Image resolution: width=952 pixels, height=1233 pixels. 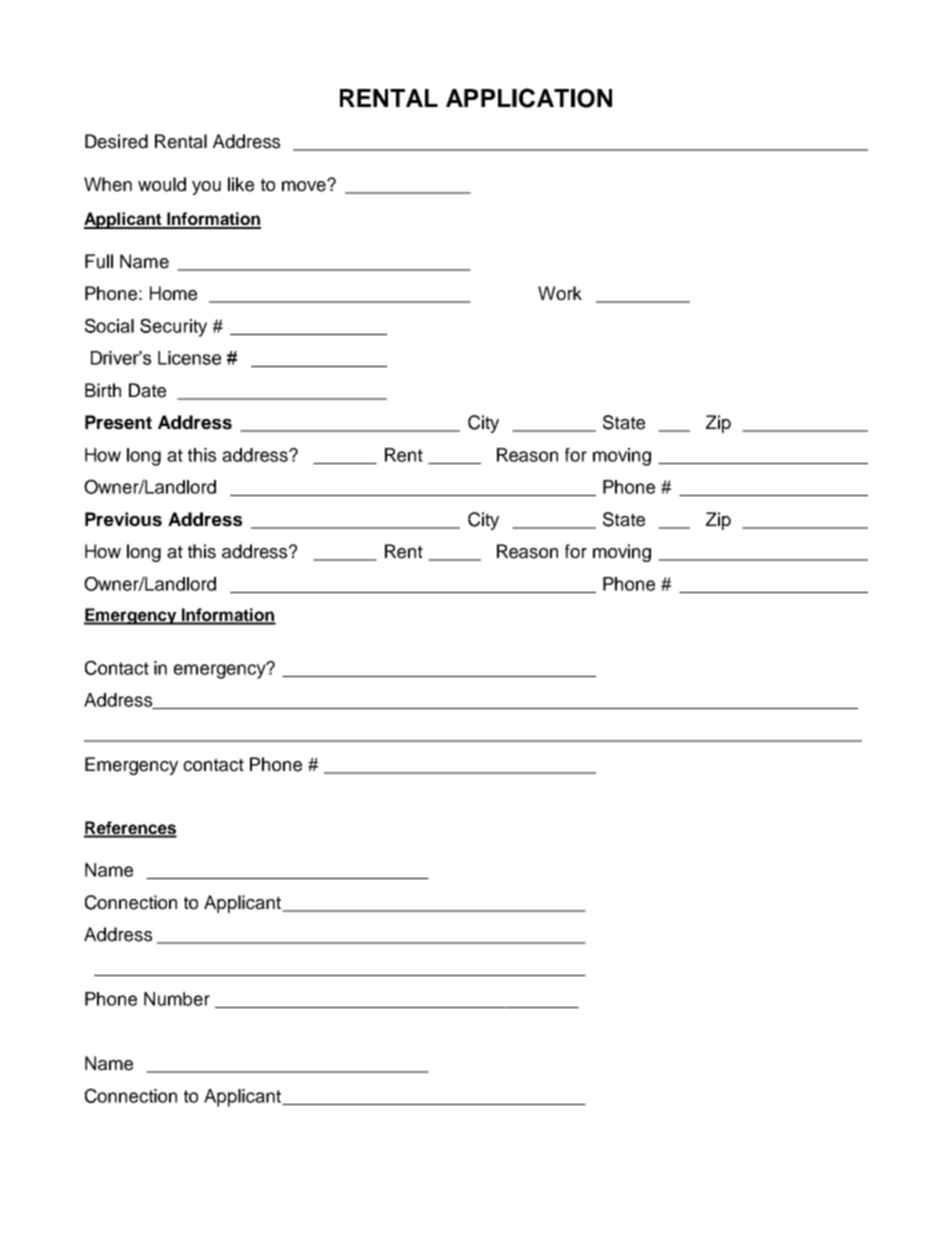 What do you see at coordinates (103, 390) in the document?
I see `Birth` at bounding box center [103, 390].
